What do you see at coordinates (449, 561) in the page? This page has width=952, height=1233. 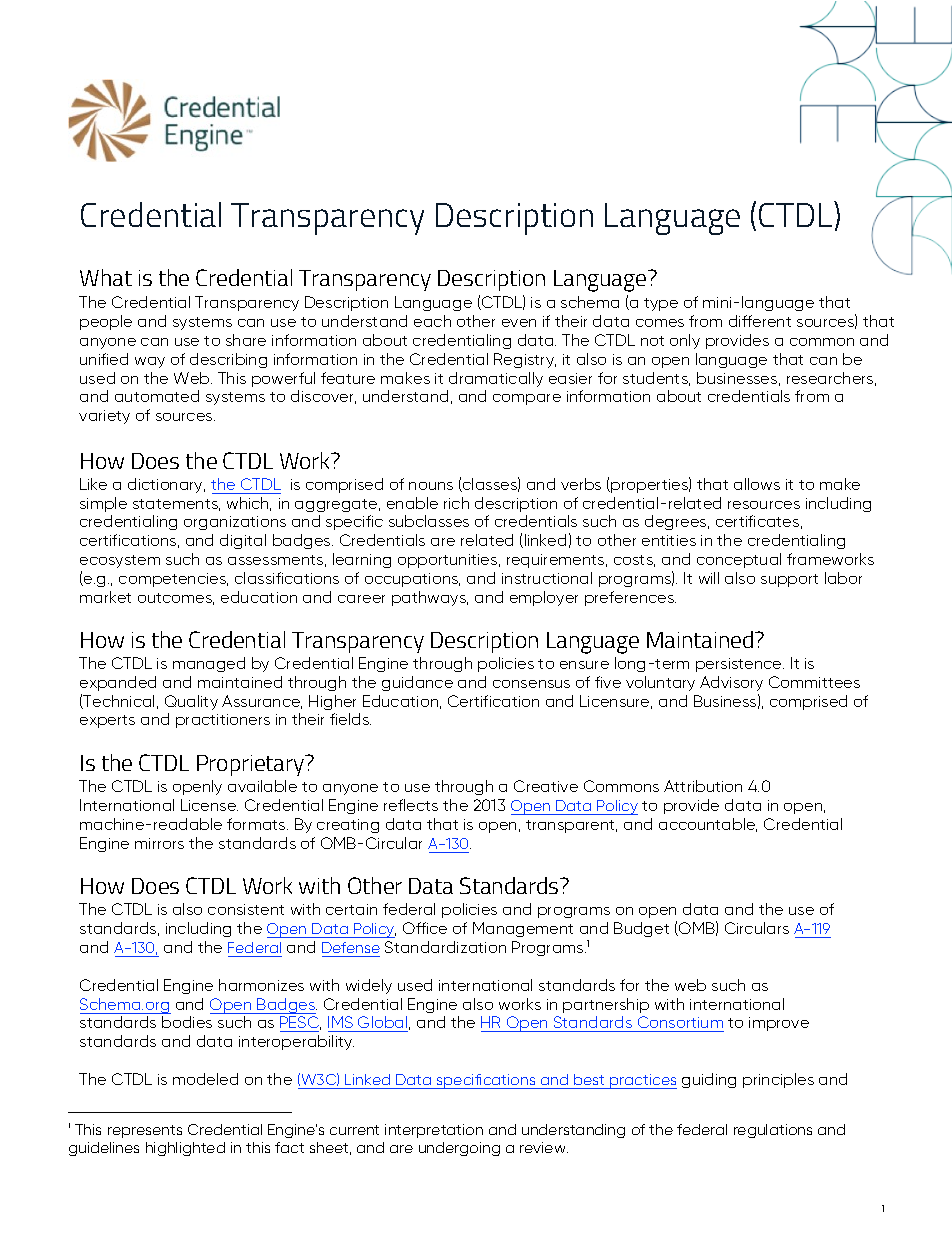 I see `opportunities` at bounding box center [449, 561].
